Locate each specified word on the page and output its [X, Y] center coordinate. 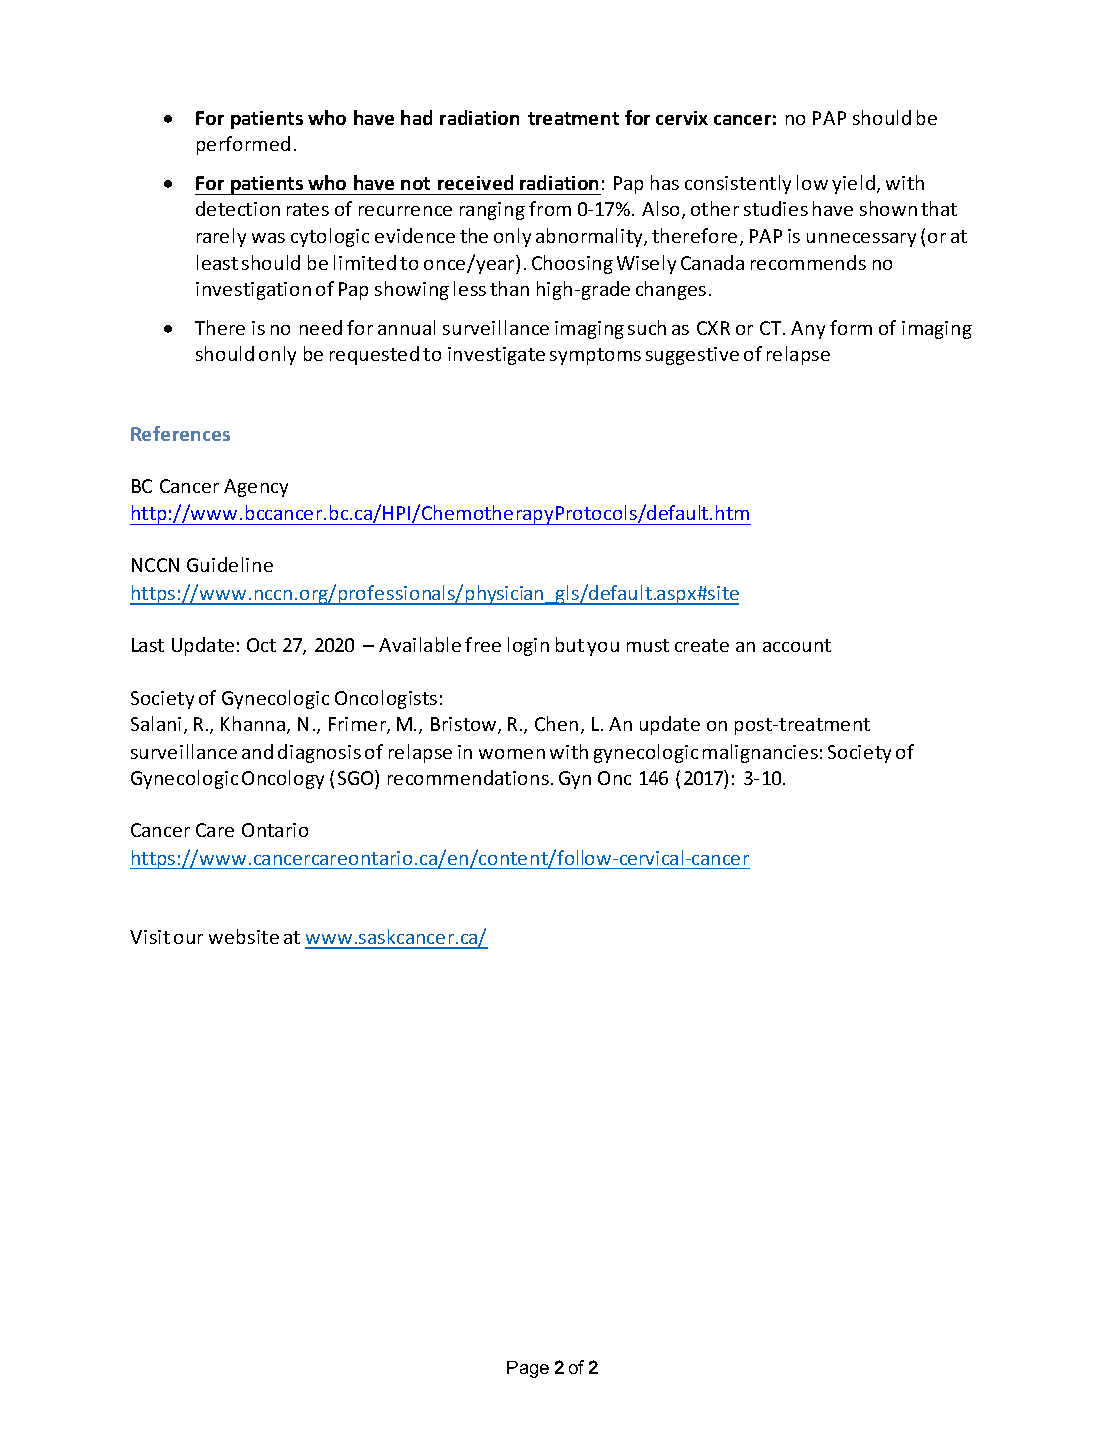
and [257, 751]
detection [238, 208]
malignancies [760, 753]
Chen [556, 723]
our [188, 939]
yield [855, 184]
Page [528, 1369]
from [550, 208]
